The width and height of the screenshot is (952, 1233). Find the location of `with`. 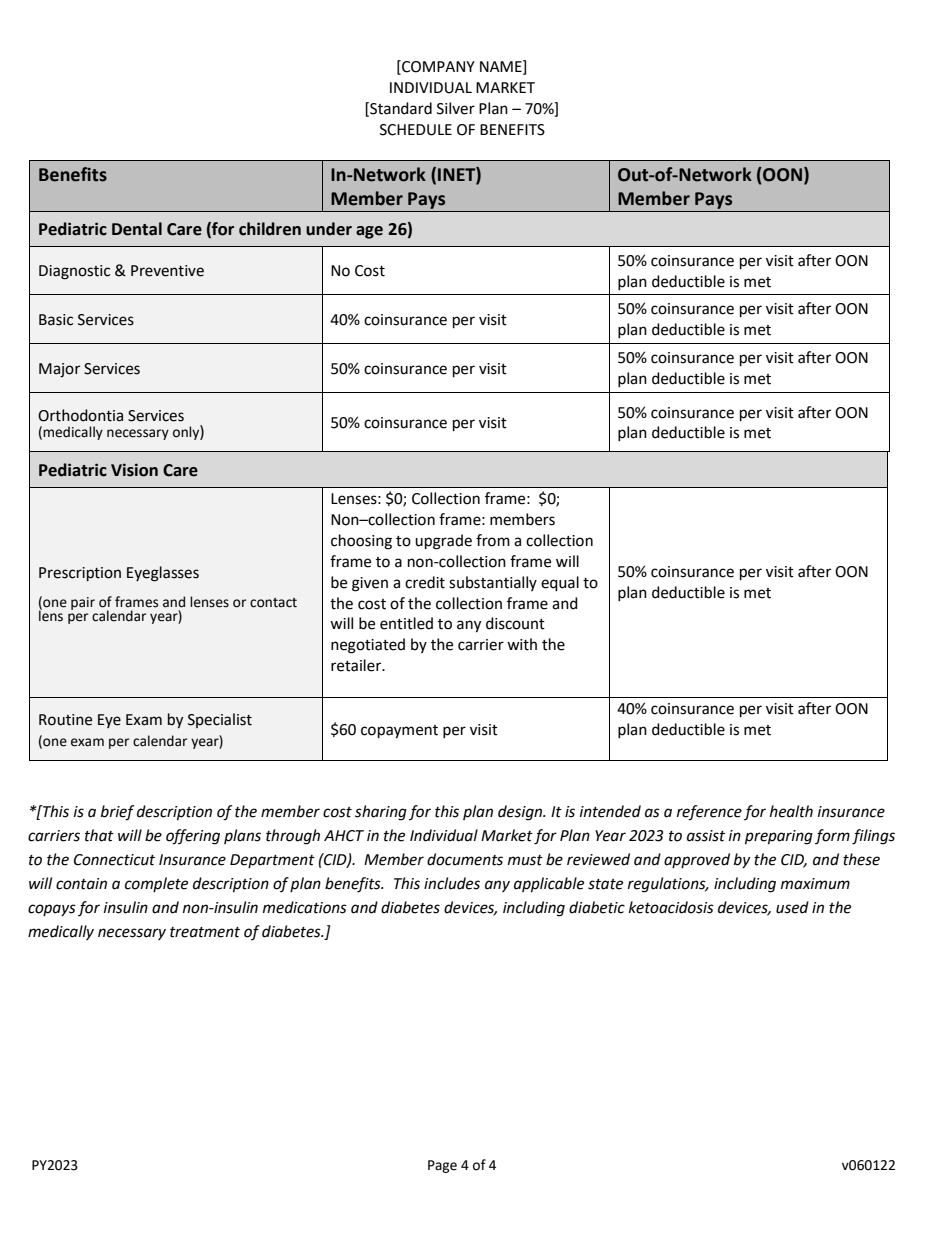

with is located at coordinates (522, 644).
